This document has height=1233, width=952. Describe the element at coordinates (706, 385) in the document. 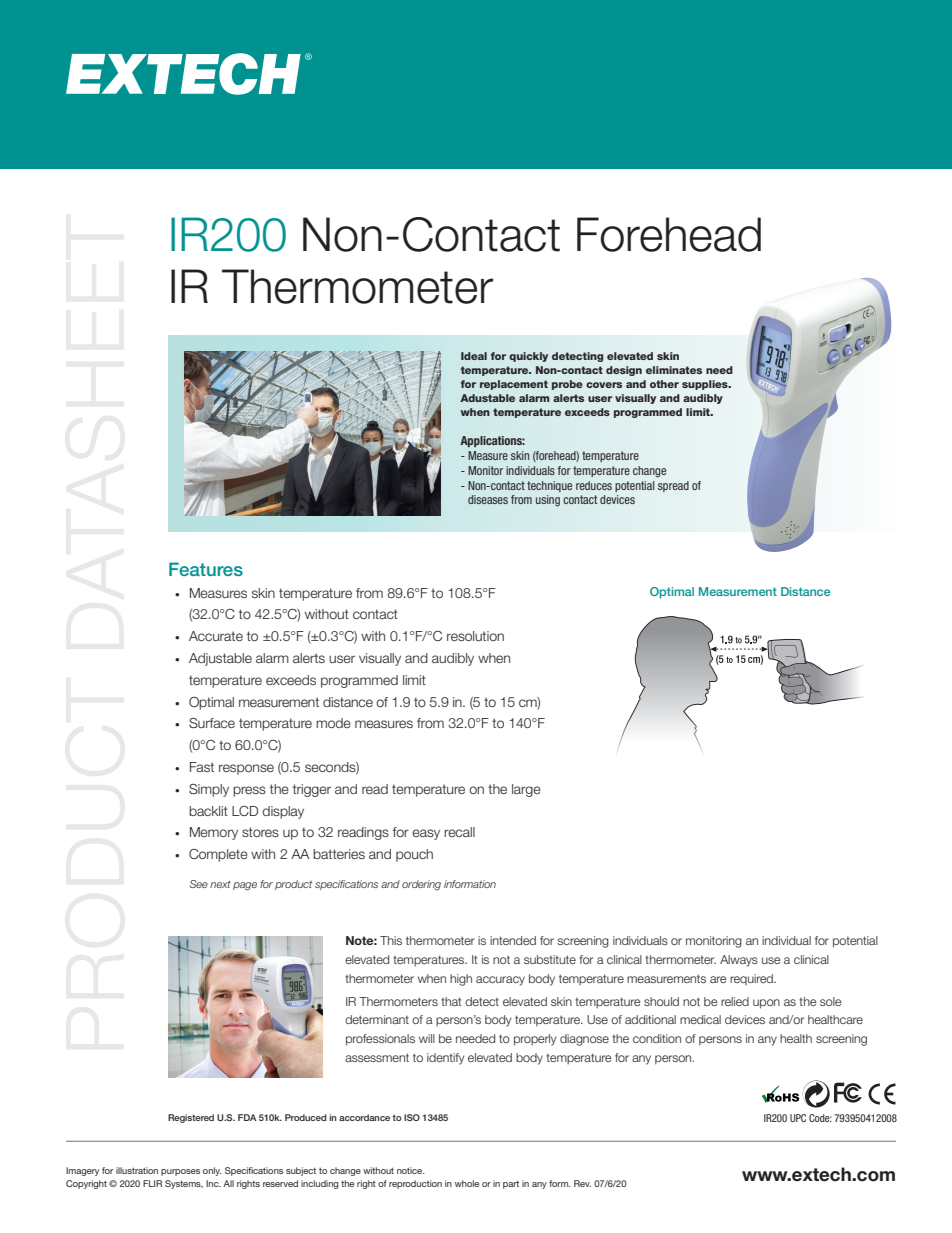

I see `supplies` at that location.
